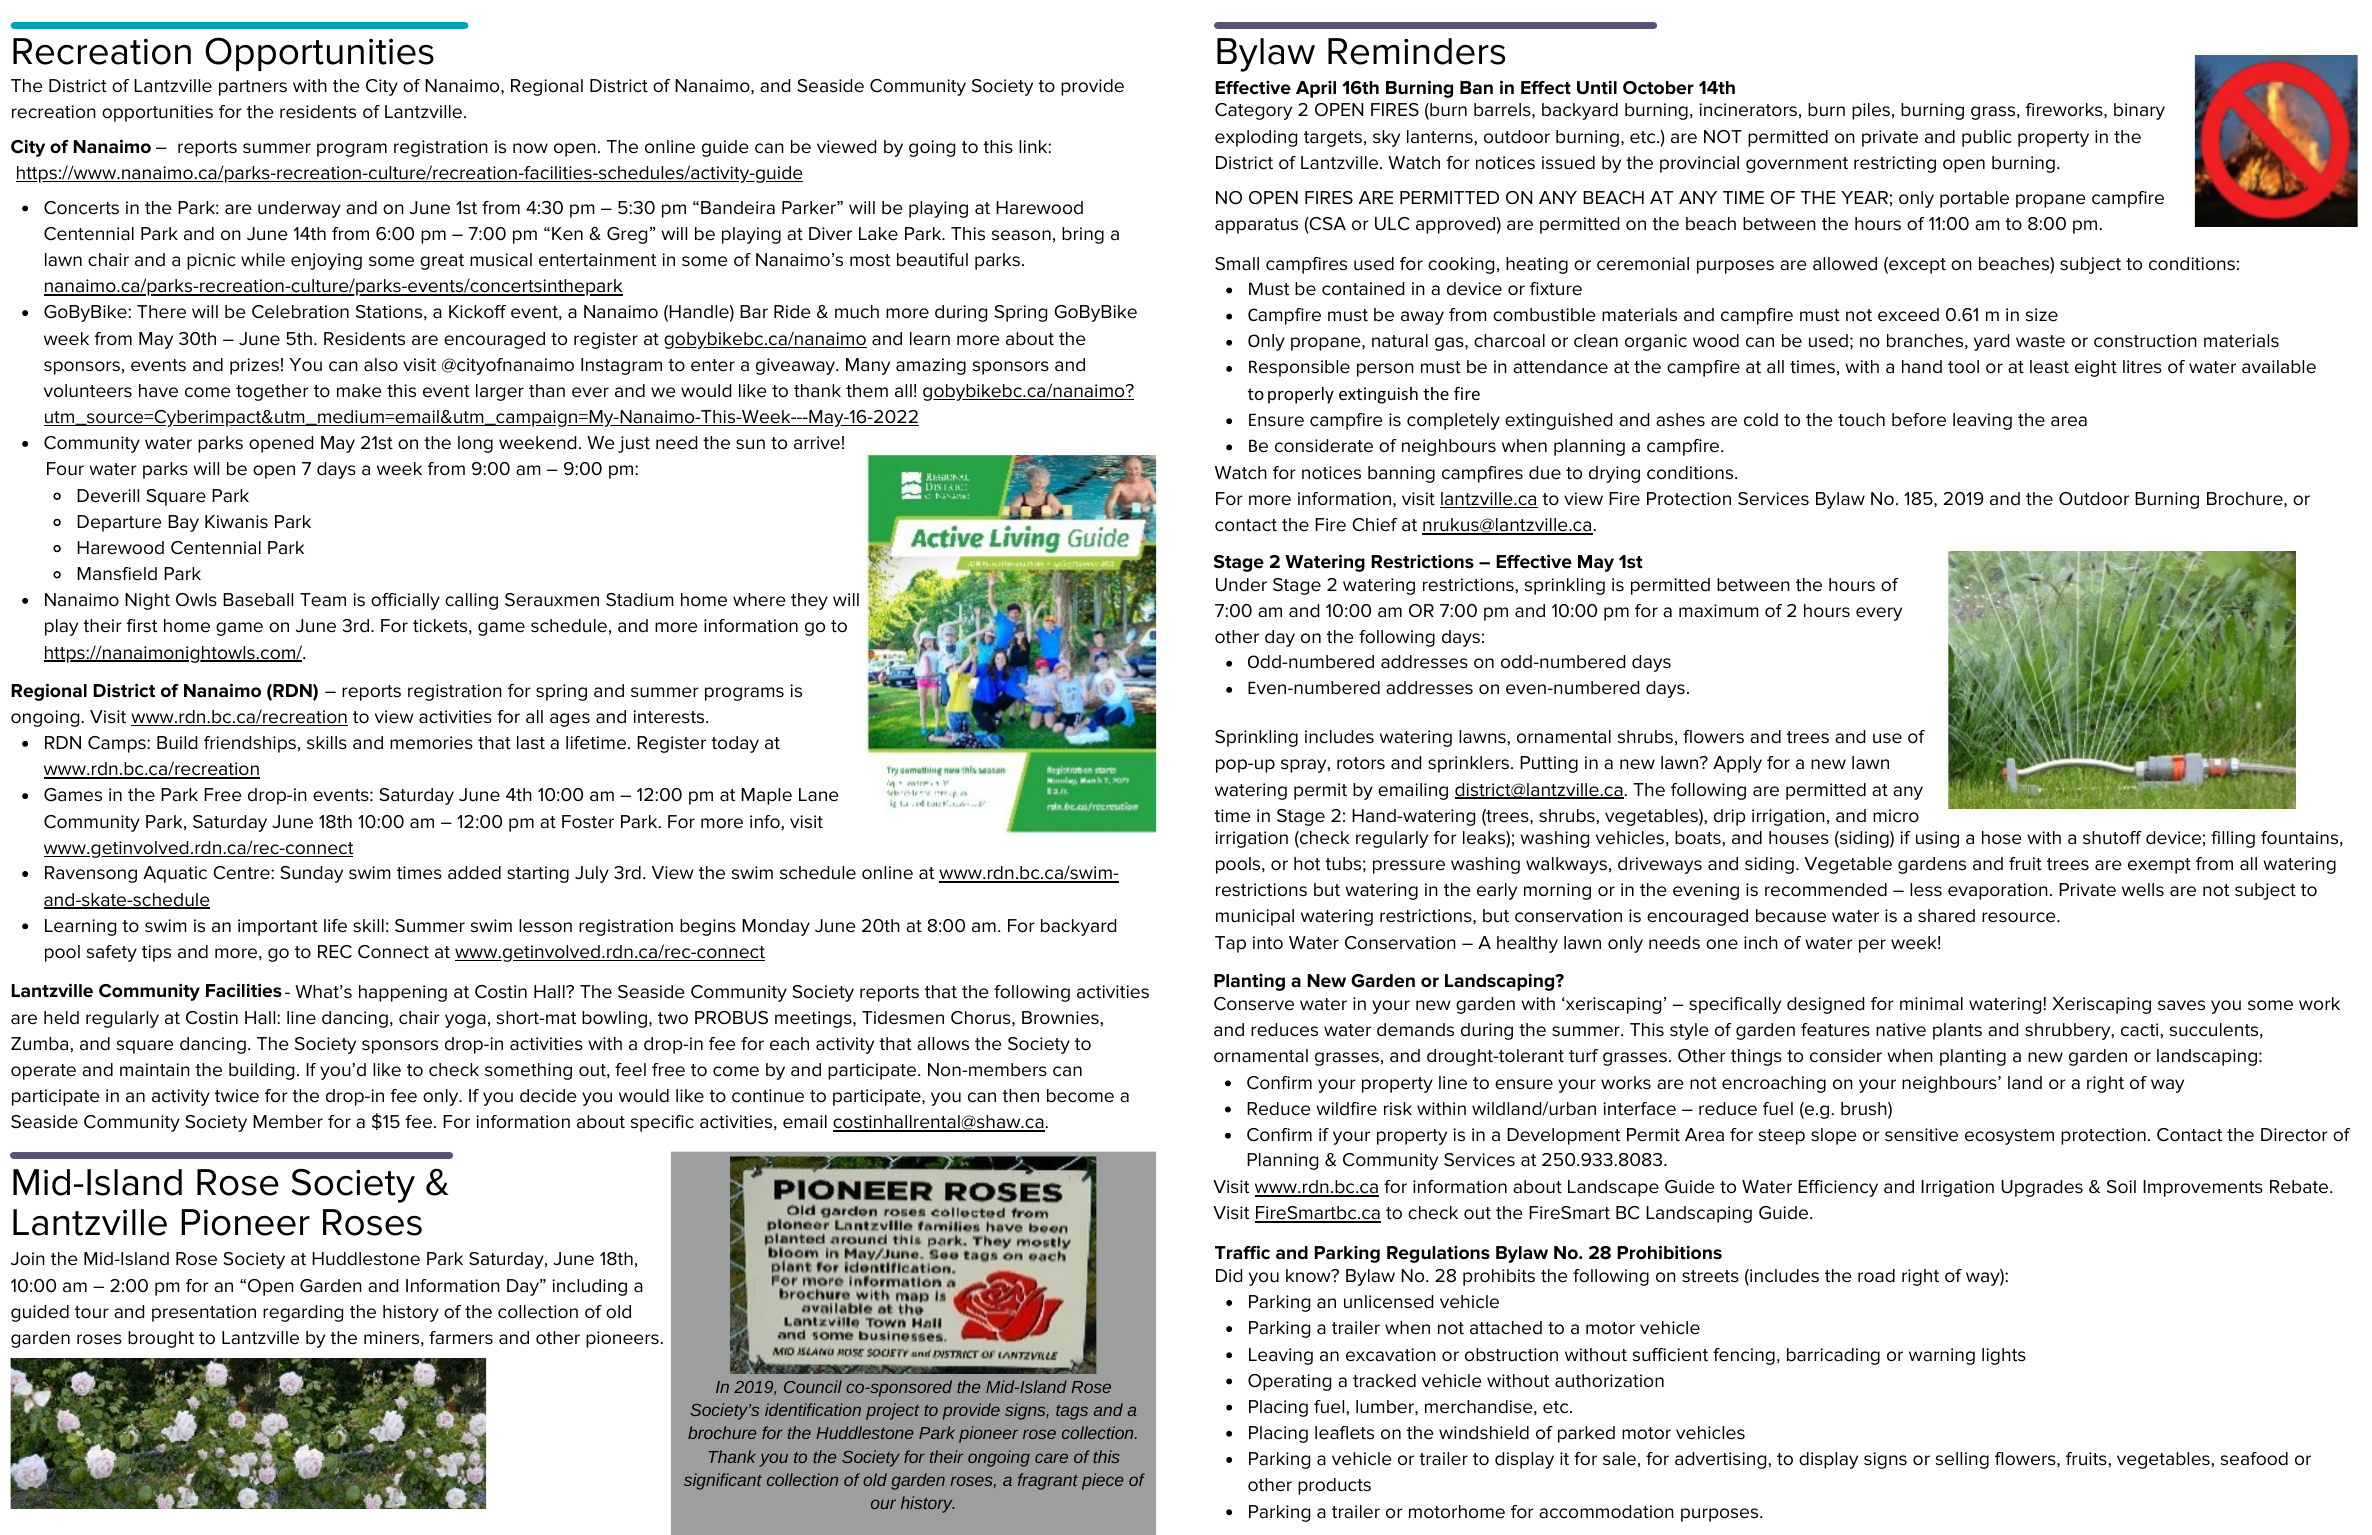 The image size is (2372, 1535). What do you see at coordinates (1361, 763) in the image?
I see `rotors` at bounding box center [1361, 763].
